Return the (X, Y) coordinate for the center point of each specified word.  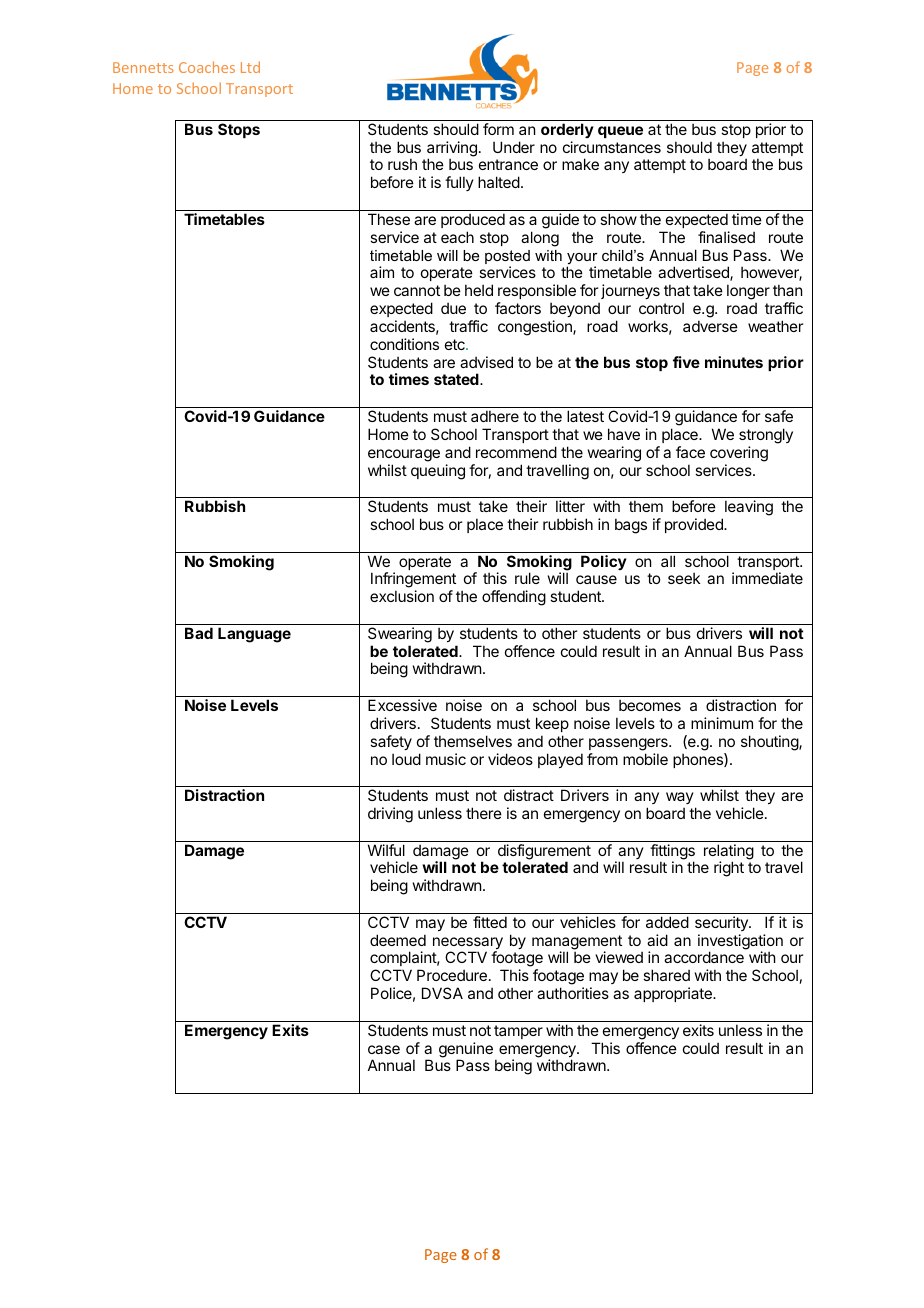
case (384, 1049)
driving (390, 815)
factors (518, 308)
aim (382, 272)
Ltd (250, 67)
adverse (710, 326)
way (680, 798)
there (484, 813)
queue (620, 132)
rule (527, 578)
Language (254, 635)
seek (684, 578)
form (498, 129)
